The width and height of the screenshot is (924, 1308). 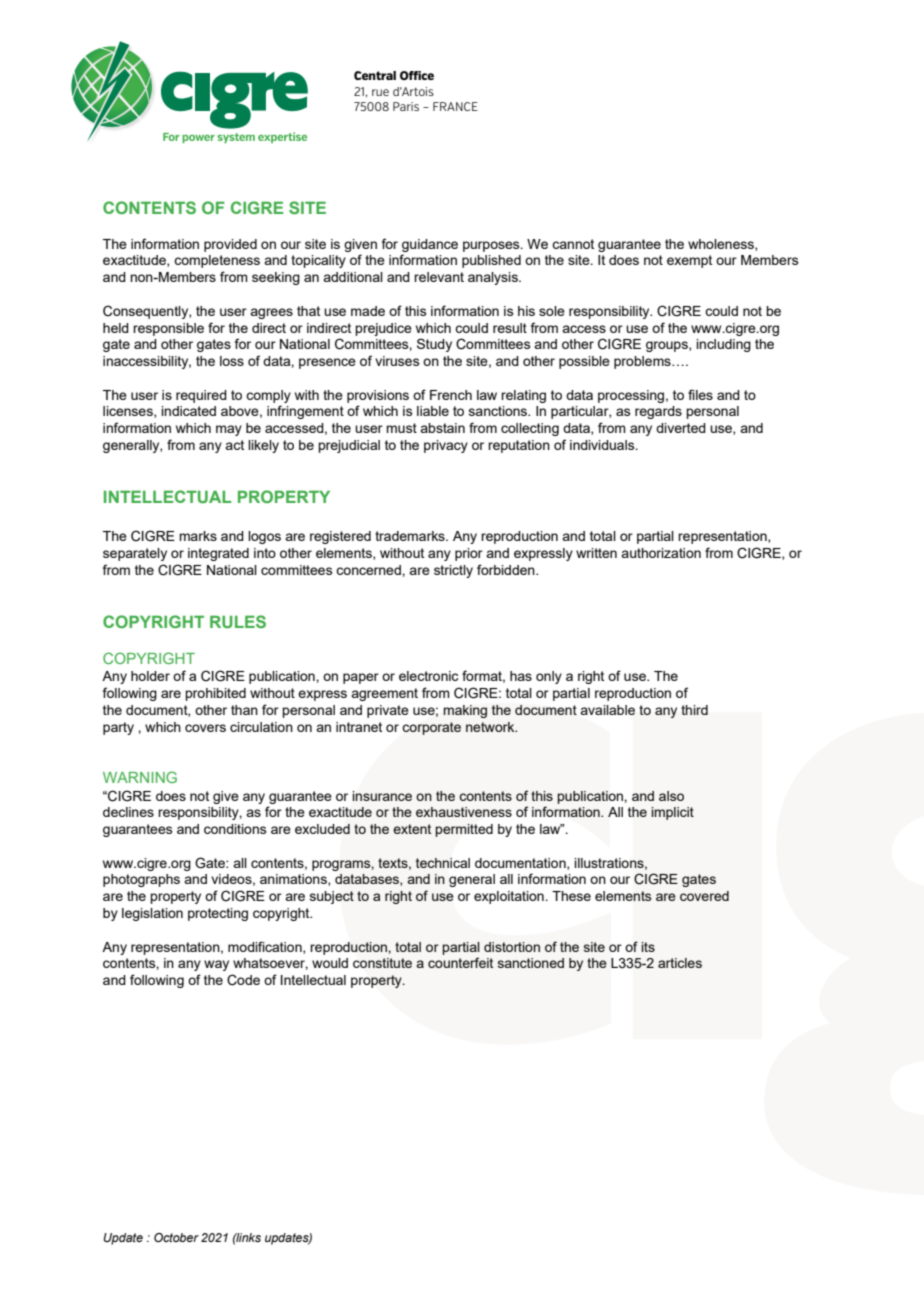 I want to click on may, so click(x=229, y=430).
